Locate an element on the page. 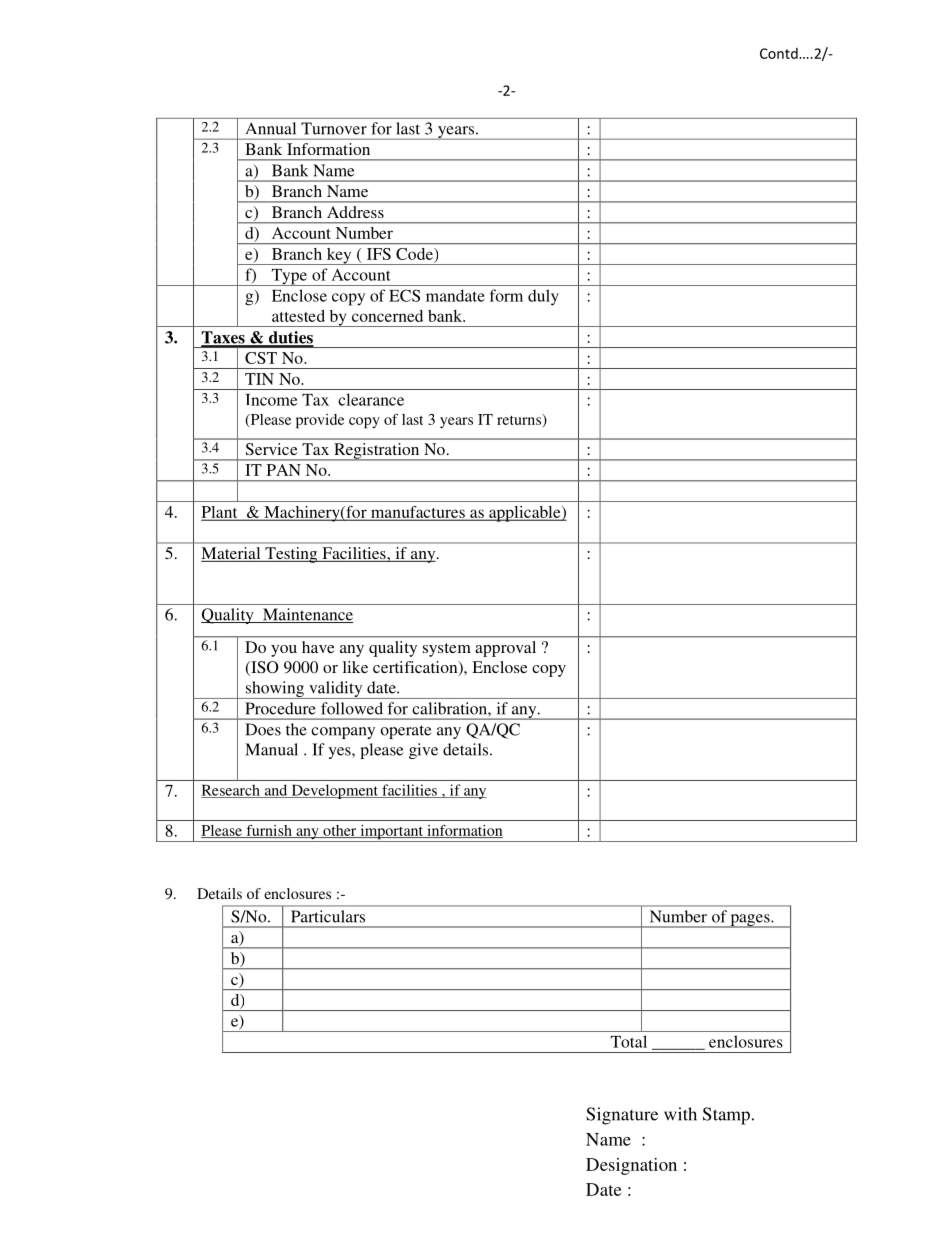  duly is located at coordinates (543, 297).
